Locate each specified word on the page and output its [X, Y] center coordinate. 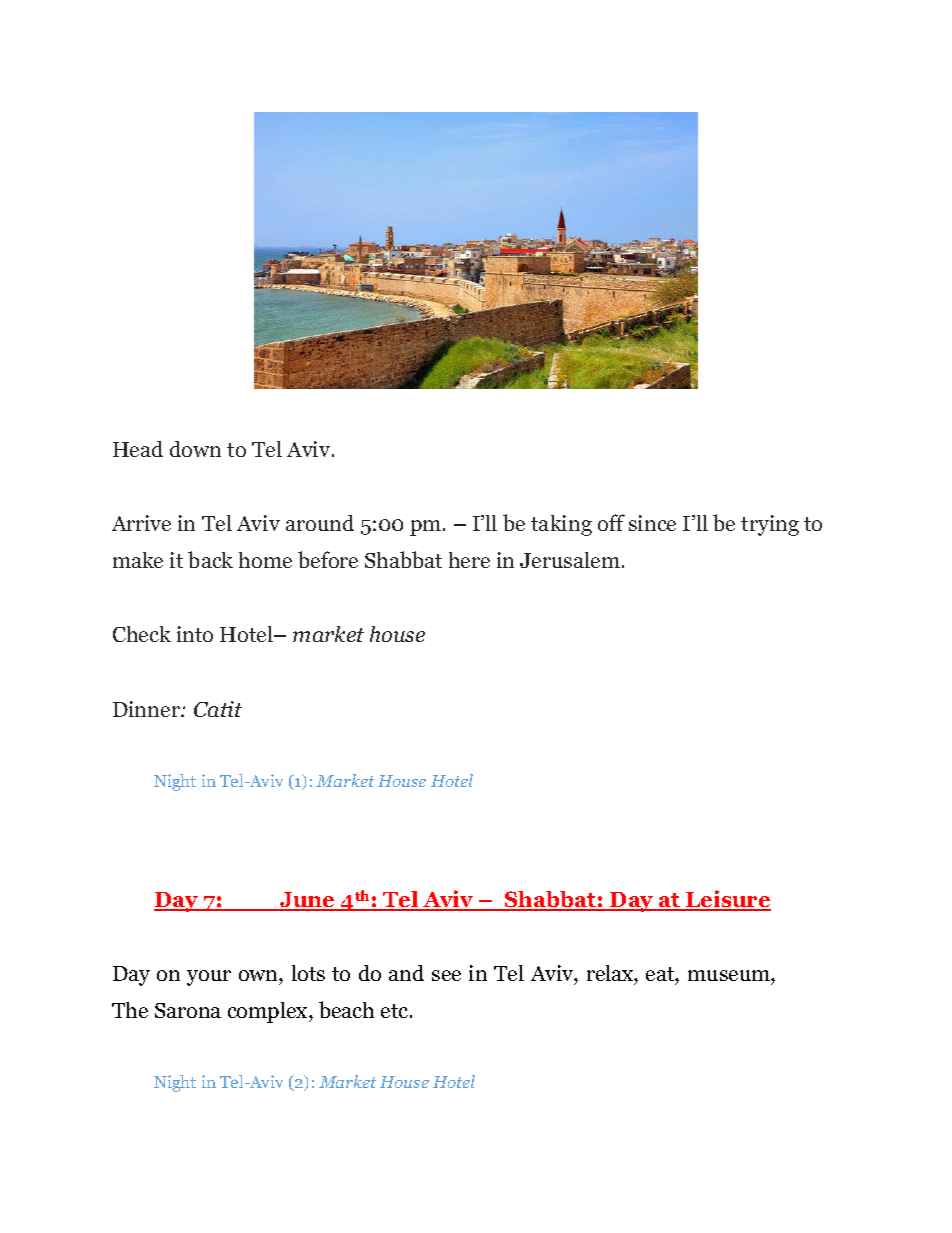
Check [142, 634]
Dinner [147, 709]
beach [346, 1009]
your [209, 978]
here [469, 560]
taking [561, 525]
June [308, 901]
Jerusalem [570, 560]
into [195, 634]
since [652, 523]
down [195, 449]
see [446, 975]
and [406, 973]
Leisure [727, 900]
